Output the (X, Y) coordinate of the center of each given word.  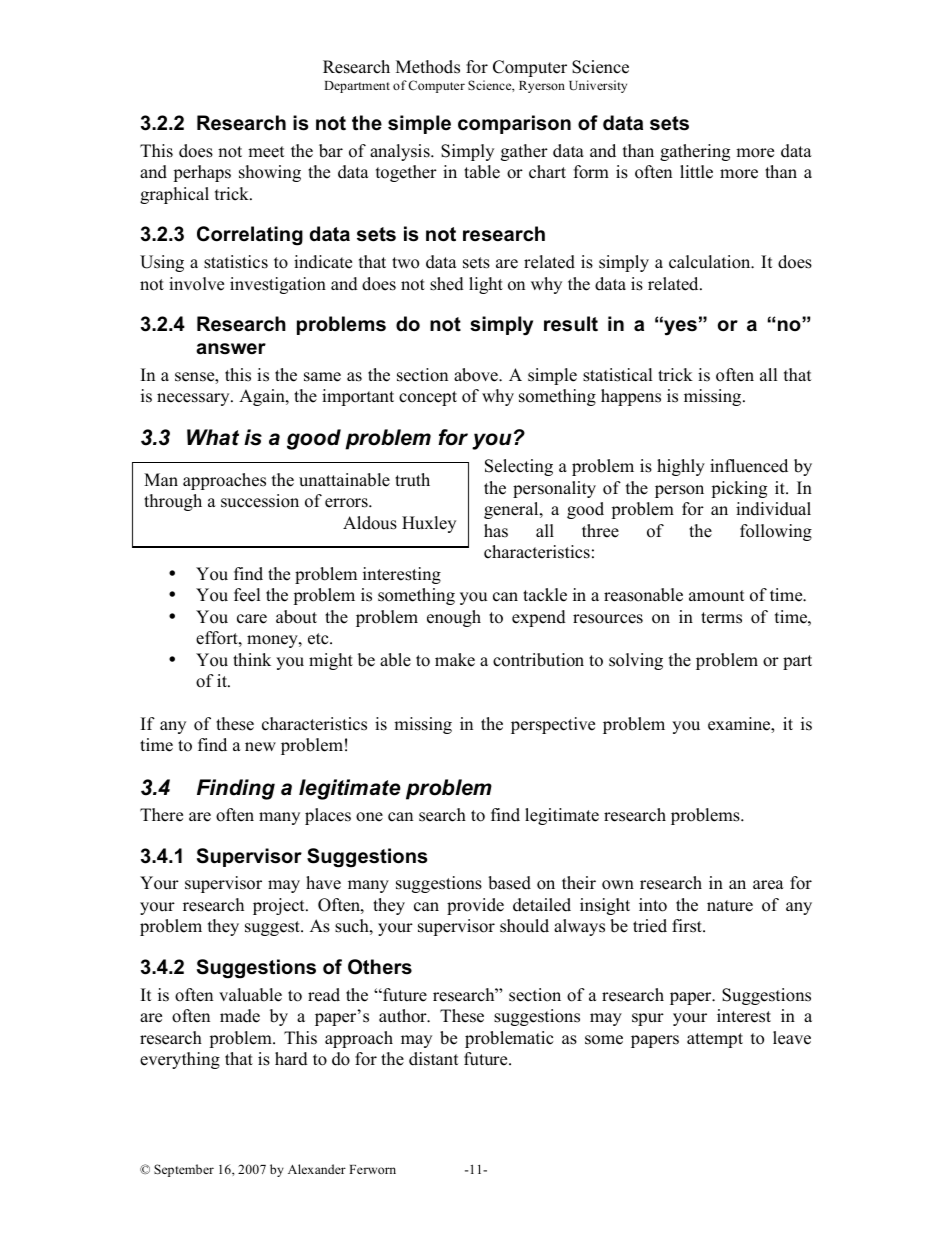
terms (721, 618)
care (252, 619)
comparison (514, 124)
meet (266, 152)
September (184, 1170)
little (696, 172)
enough (454, 618)
